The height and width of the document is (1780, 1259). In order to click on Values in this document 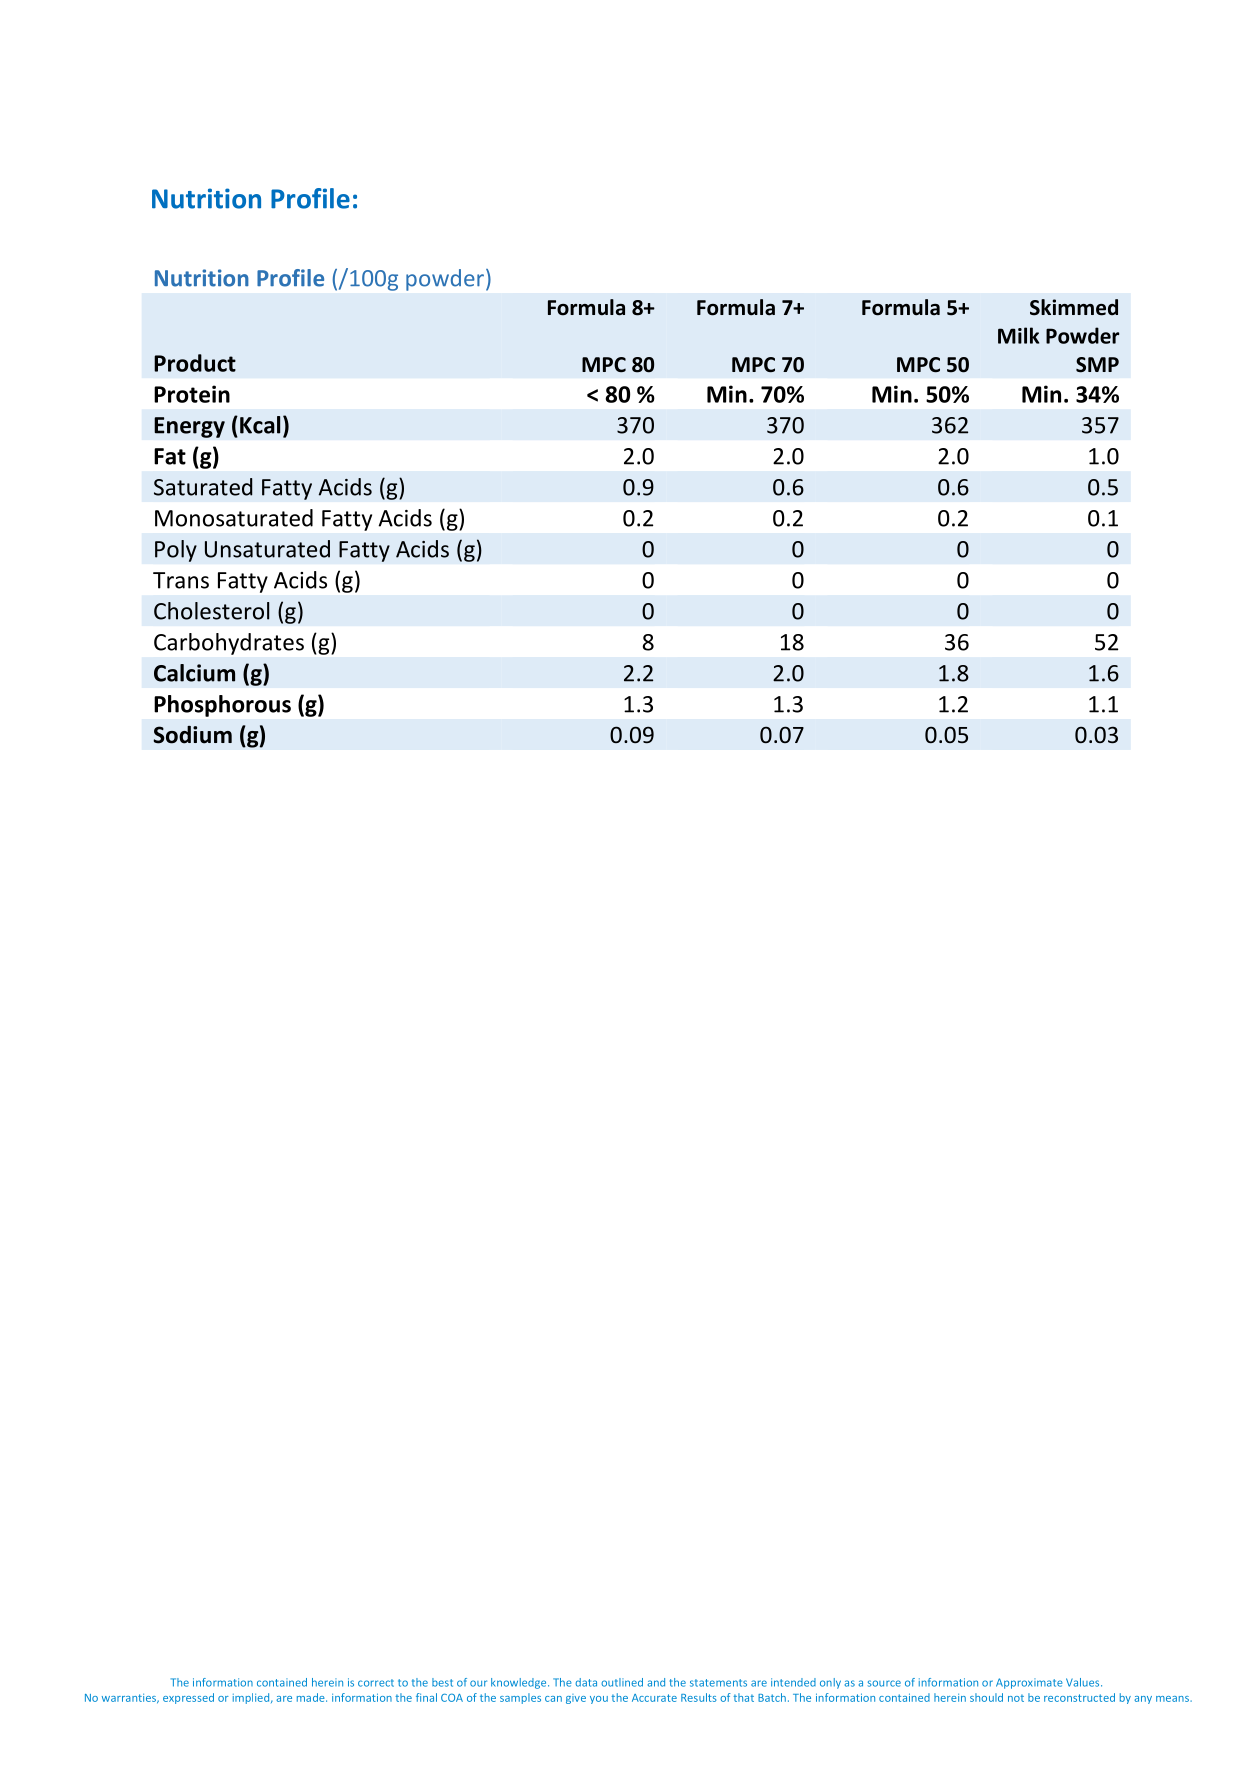, I will do `click(1084, 1682)`.
